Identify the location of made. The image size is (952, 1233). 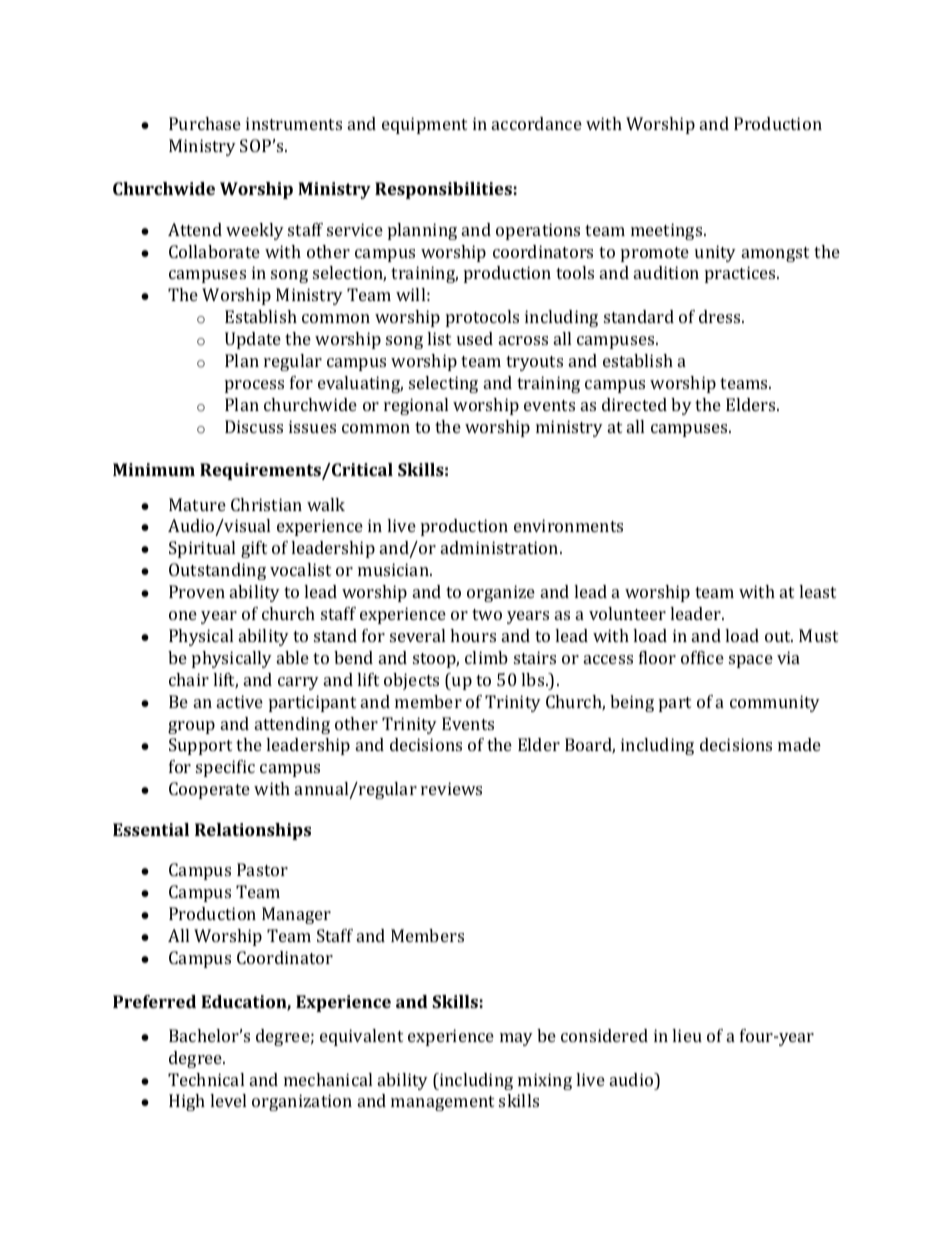
(799, 744).
